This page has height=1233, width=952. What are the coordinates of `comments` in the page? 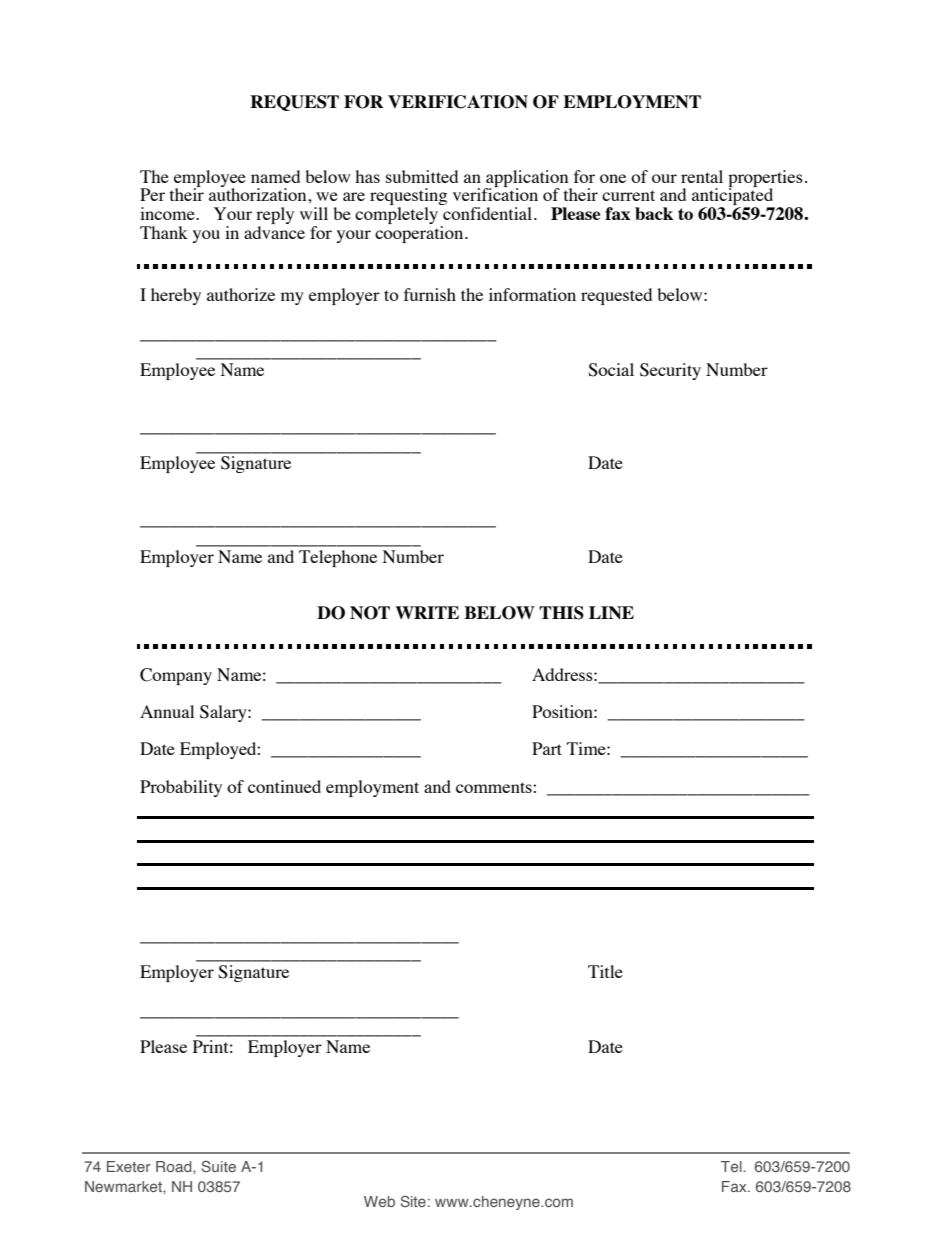 It's located at (495, 787).
